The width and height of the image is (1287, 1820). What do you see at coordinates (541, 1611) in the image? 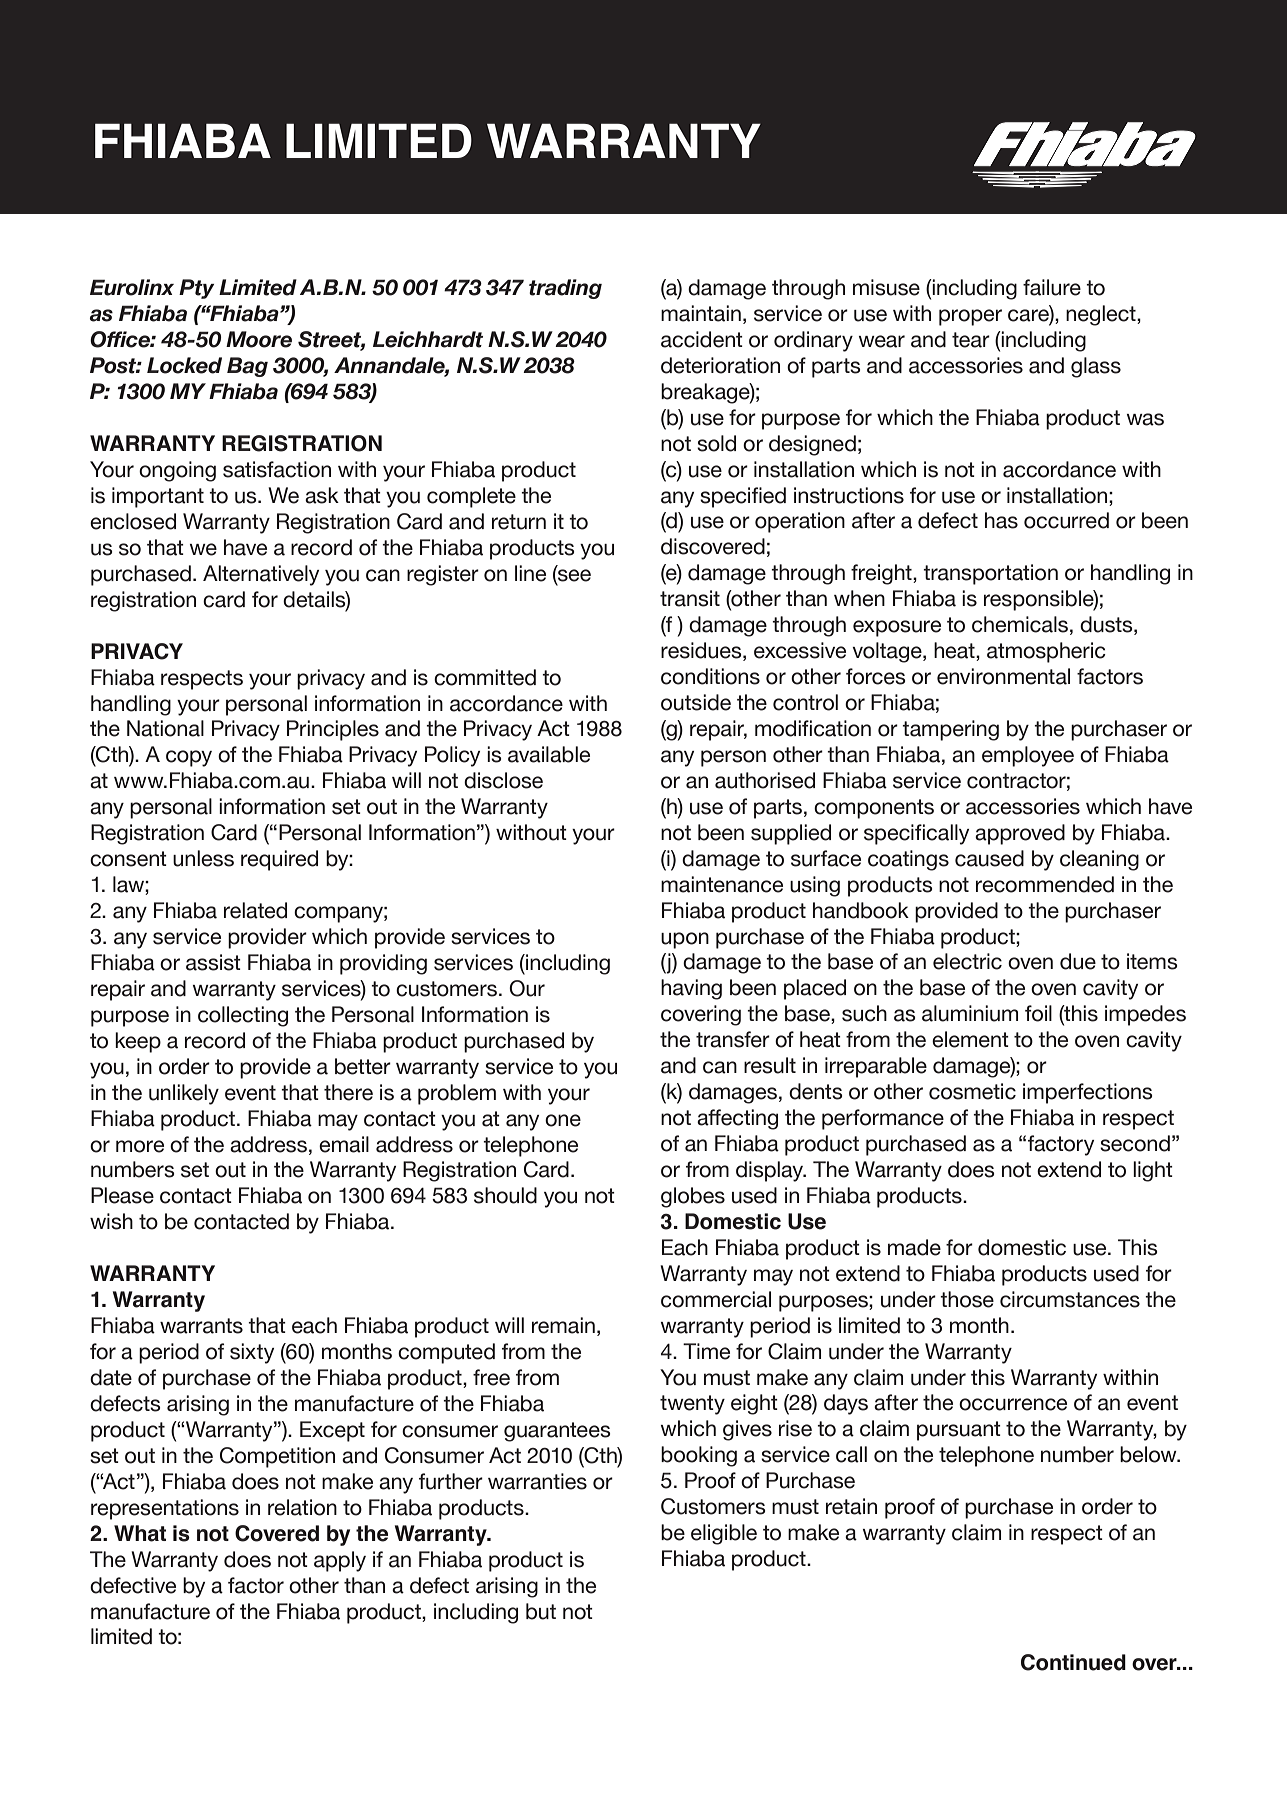
I see `but` at bounding box center [541, 1611].
